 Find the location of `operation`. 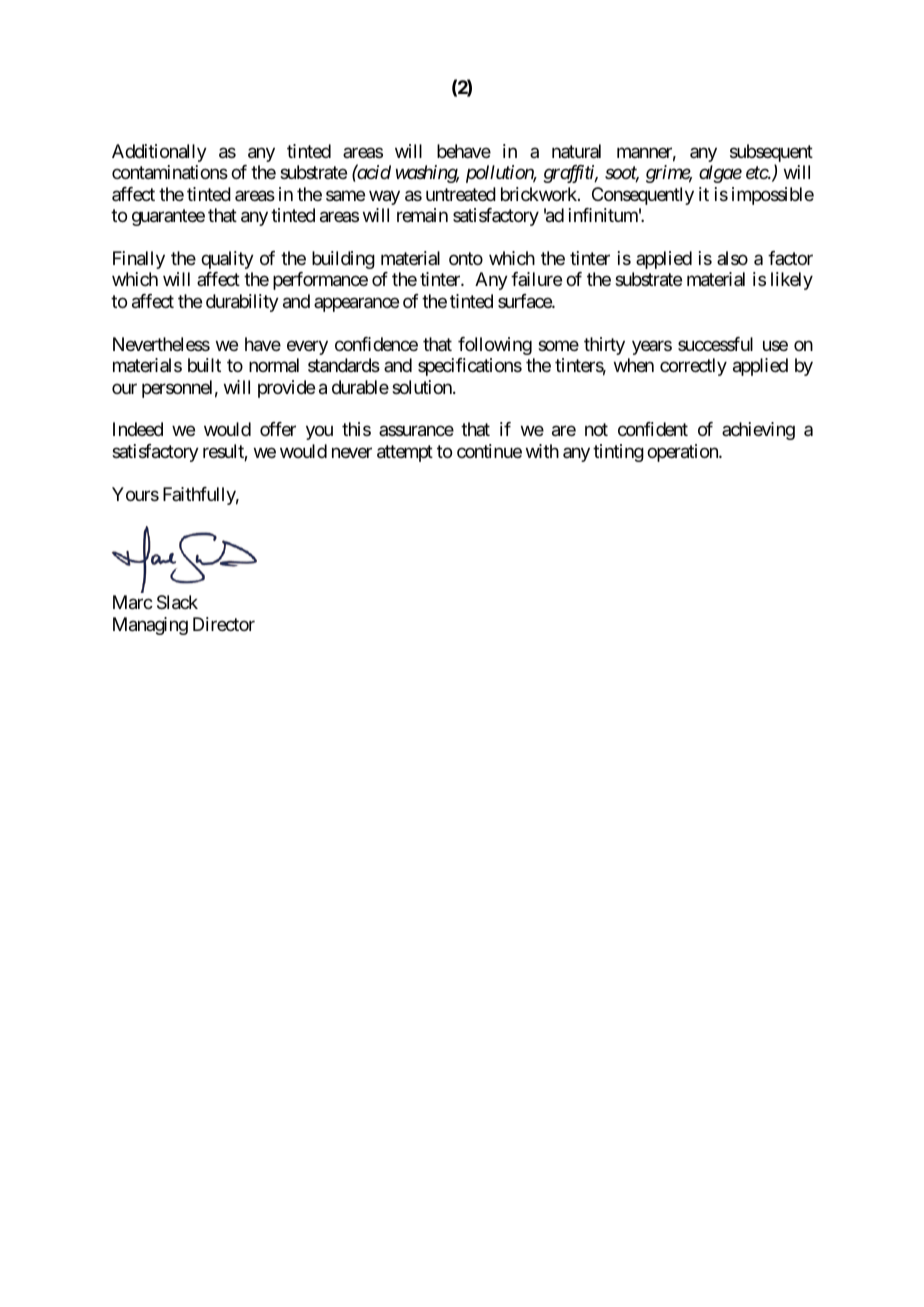

operation is located at coordinates (683, 453).
